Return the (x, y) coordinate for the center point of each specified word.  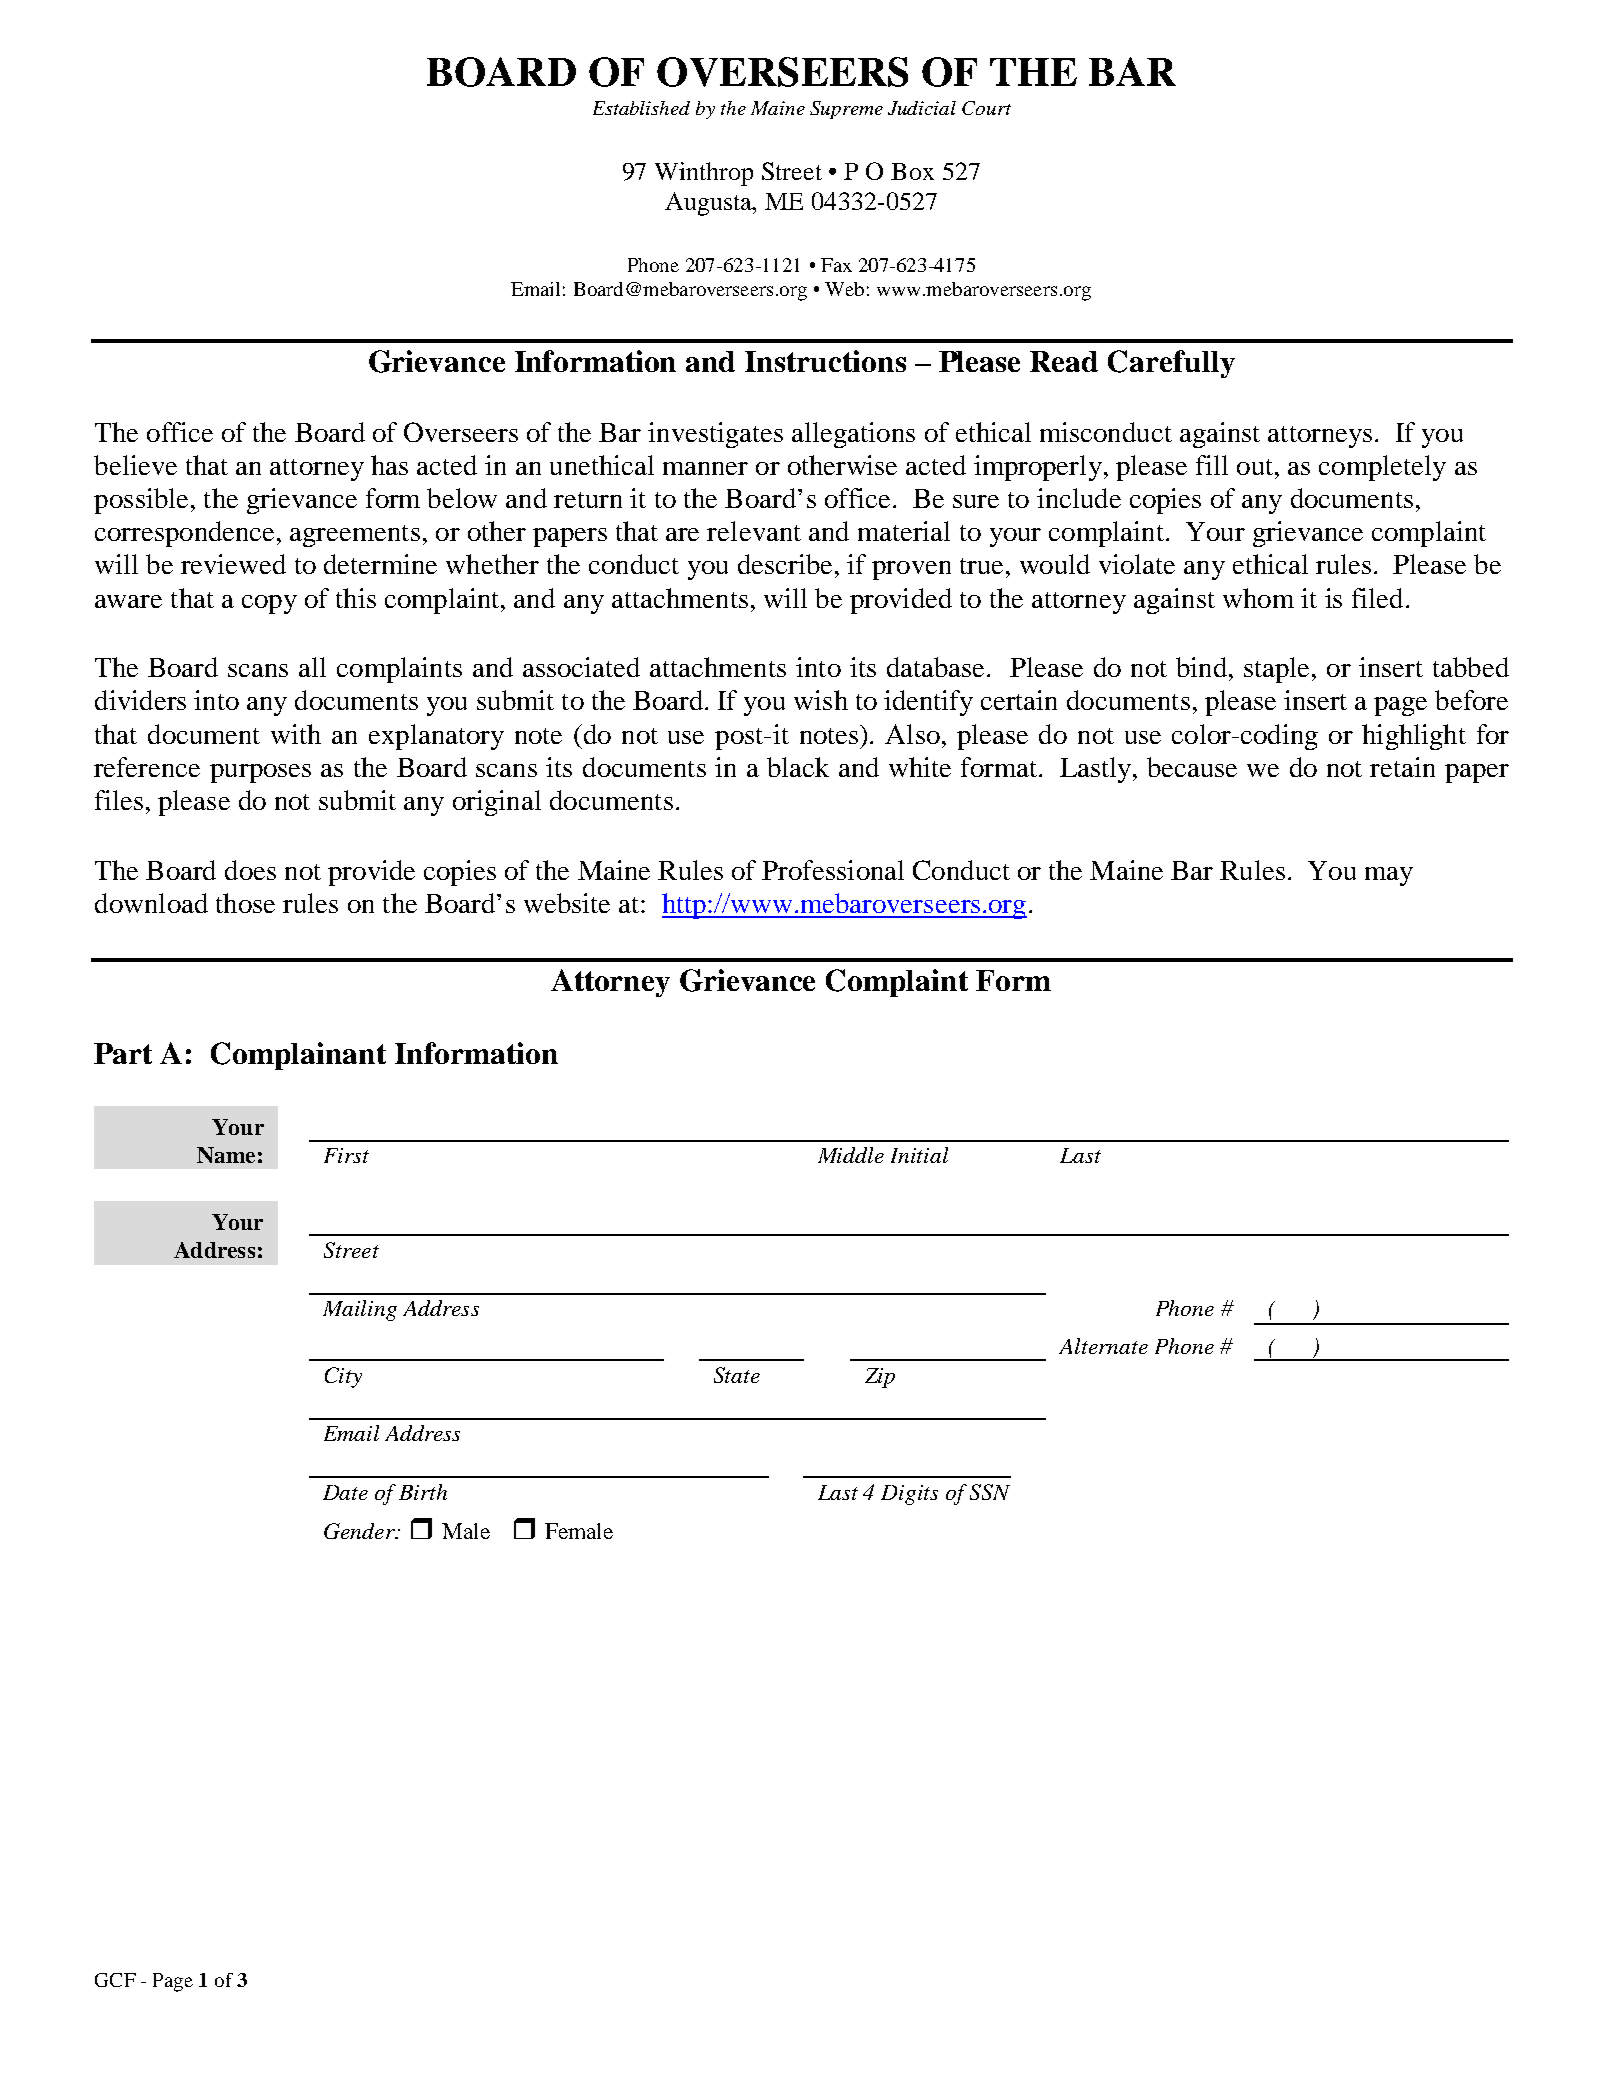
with (296, 734)
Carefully (1171, 364)
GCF (115, 1980)
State (737, 1375)
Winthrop (704, 174)
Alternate (1103, 1346)
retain (1402, 767)
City (343, 1377)
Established (641, 108)
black (798, 767)
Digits (909, 1495)
